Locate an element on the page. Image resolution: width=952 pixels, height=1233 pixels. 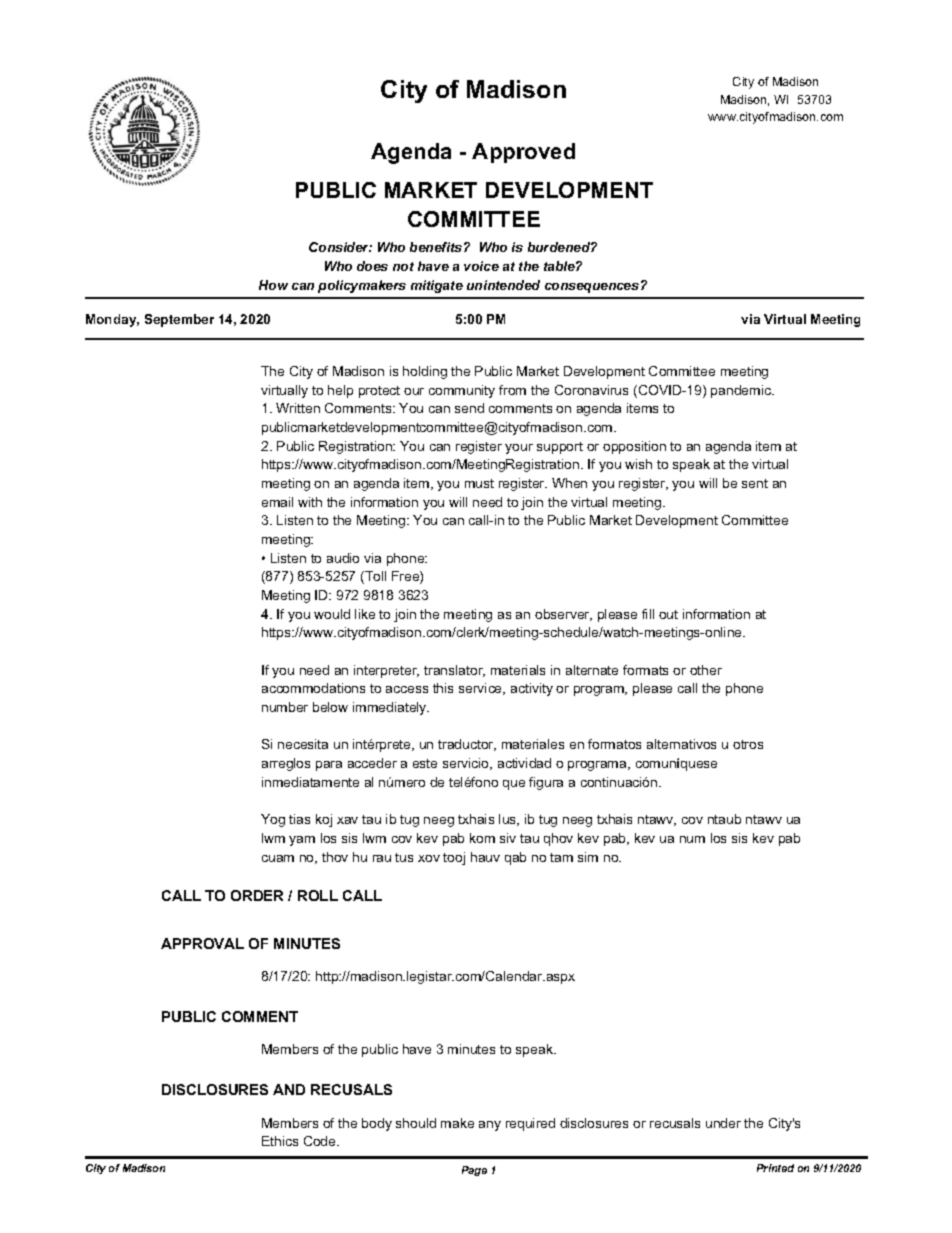
must is located at coordinates (479, 483).
